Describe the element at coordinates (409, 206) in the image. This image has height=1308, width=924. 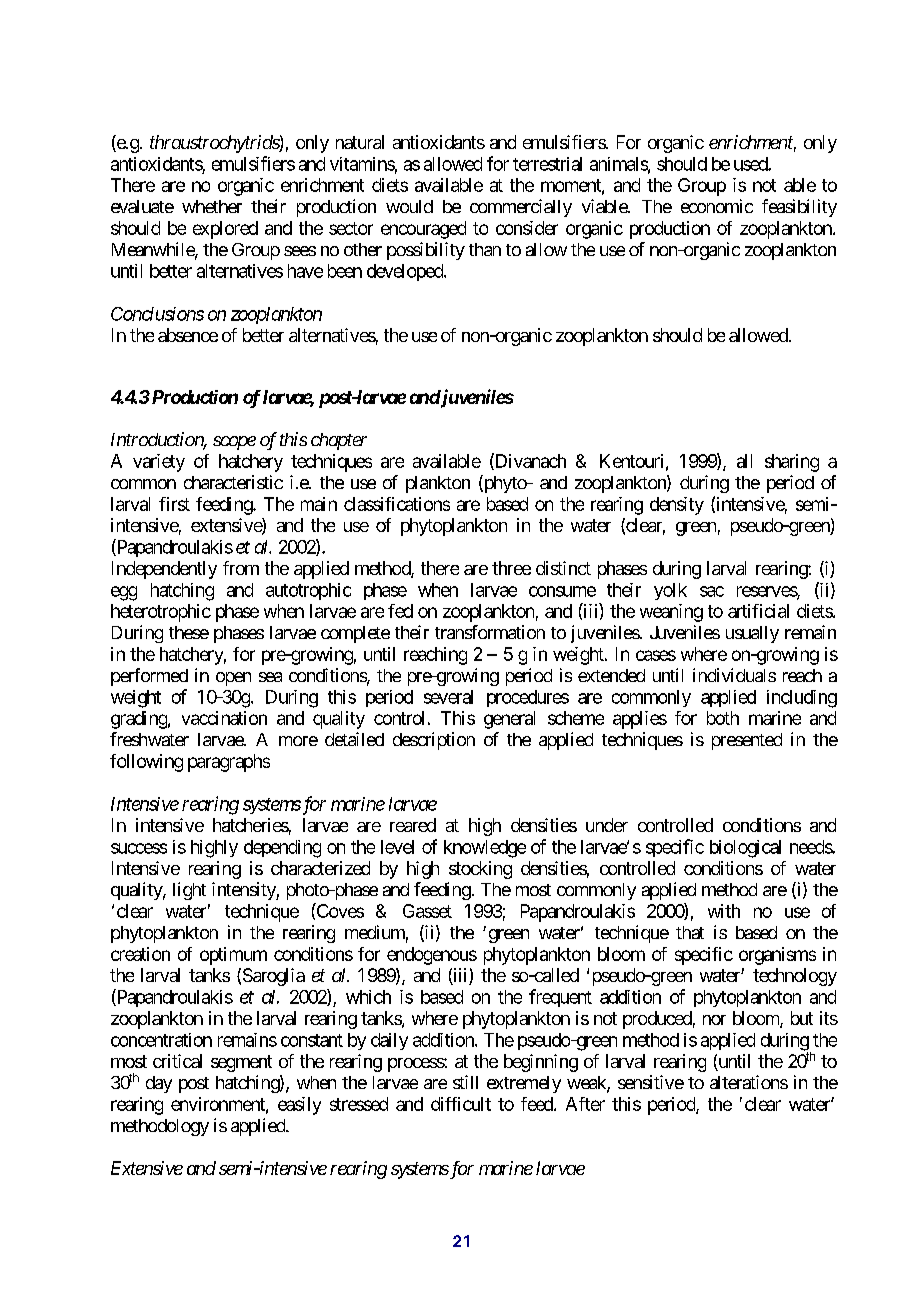
I see `would` at that location.
